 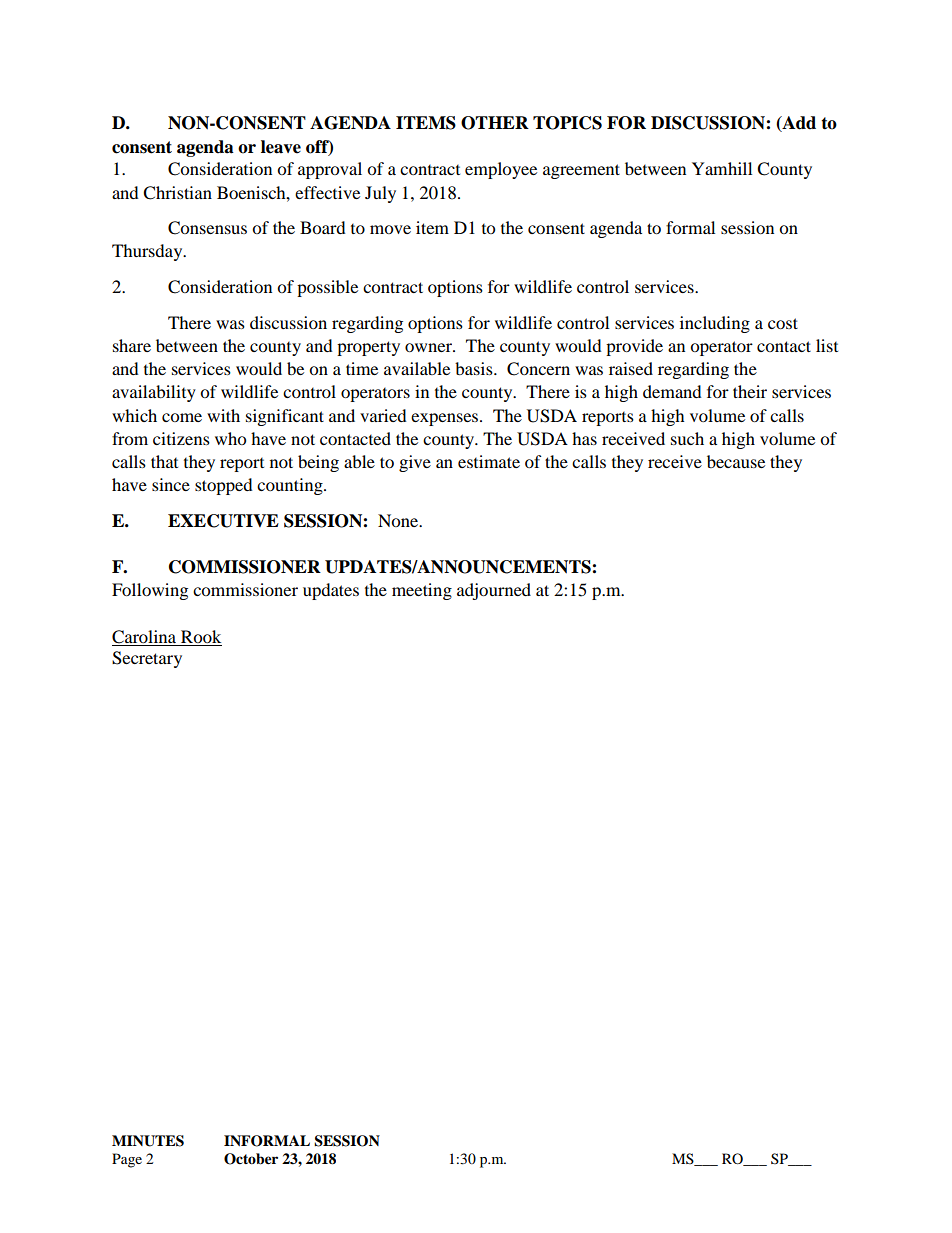 What do you see at coordinates (501, 170) in the screenshot?
I see `employee` at bounding box center [501, 170].
